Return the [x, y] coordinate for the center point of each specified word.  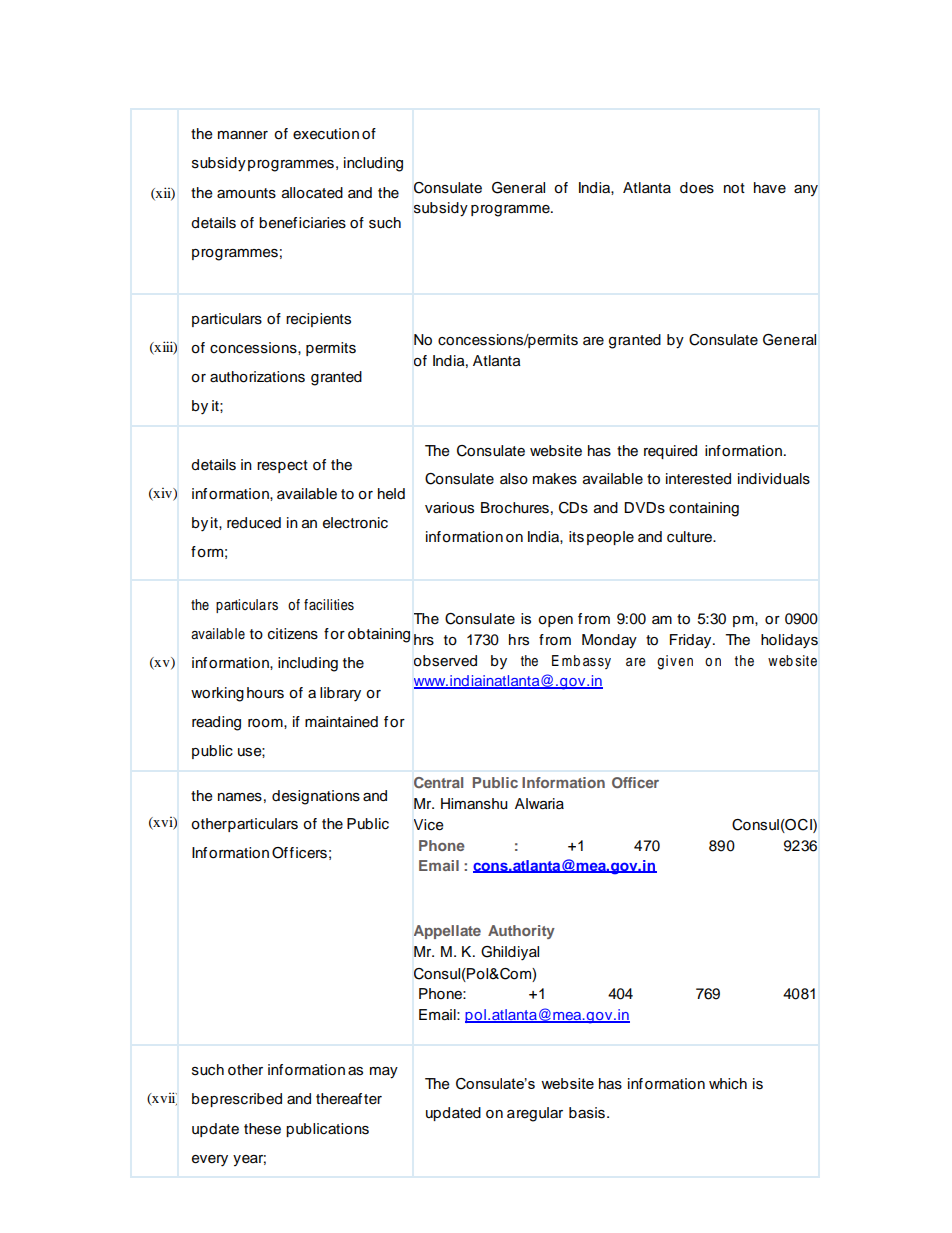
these [262, 1129]
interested [698, 479]
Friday [692, 641]
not [734, 188]
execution [326, 134]
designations [316, 797]
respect [282, 466]
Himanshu [474, 804]
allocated [312, 193]
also [514, 479]
